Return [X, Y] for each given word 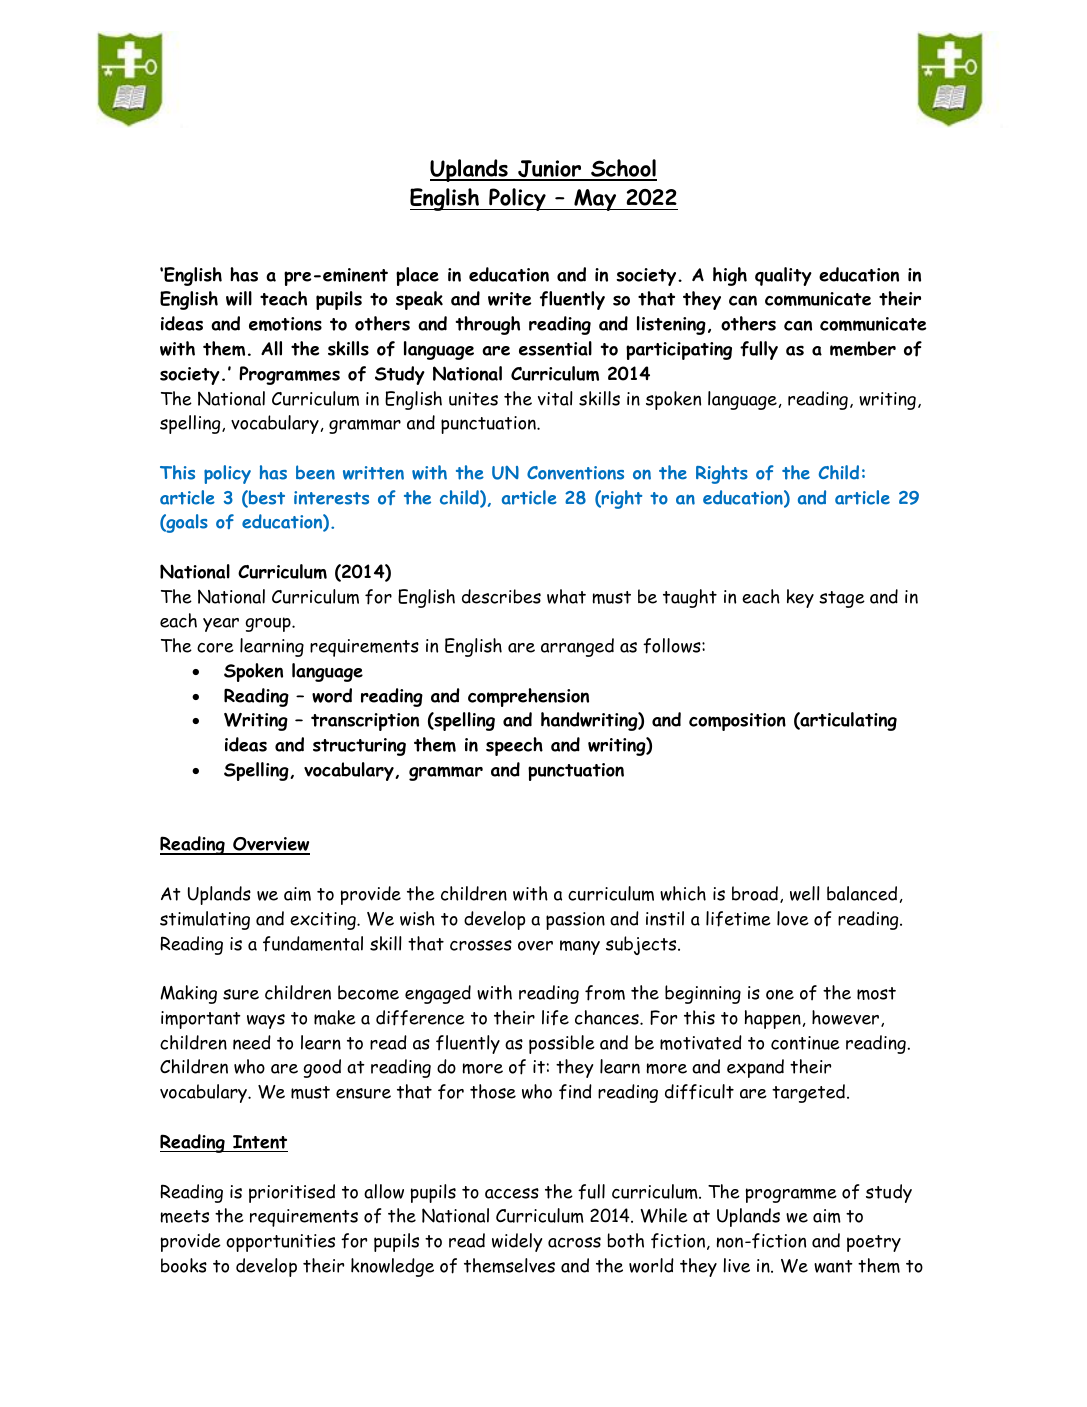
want [833, 1266]
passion [575, 921]
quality [783, 276]
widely [517, 1242]
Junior [550, 170]
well [805, 893]
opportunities [280, 1243]
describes [501, 596]
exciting [324, 921]
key [800, 598]
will [239, 298]
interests [331, 498]
